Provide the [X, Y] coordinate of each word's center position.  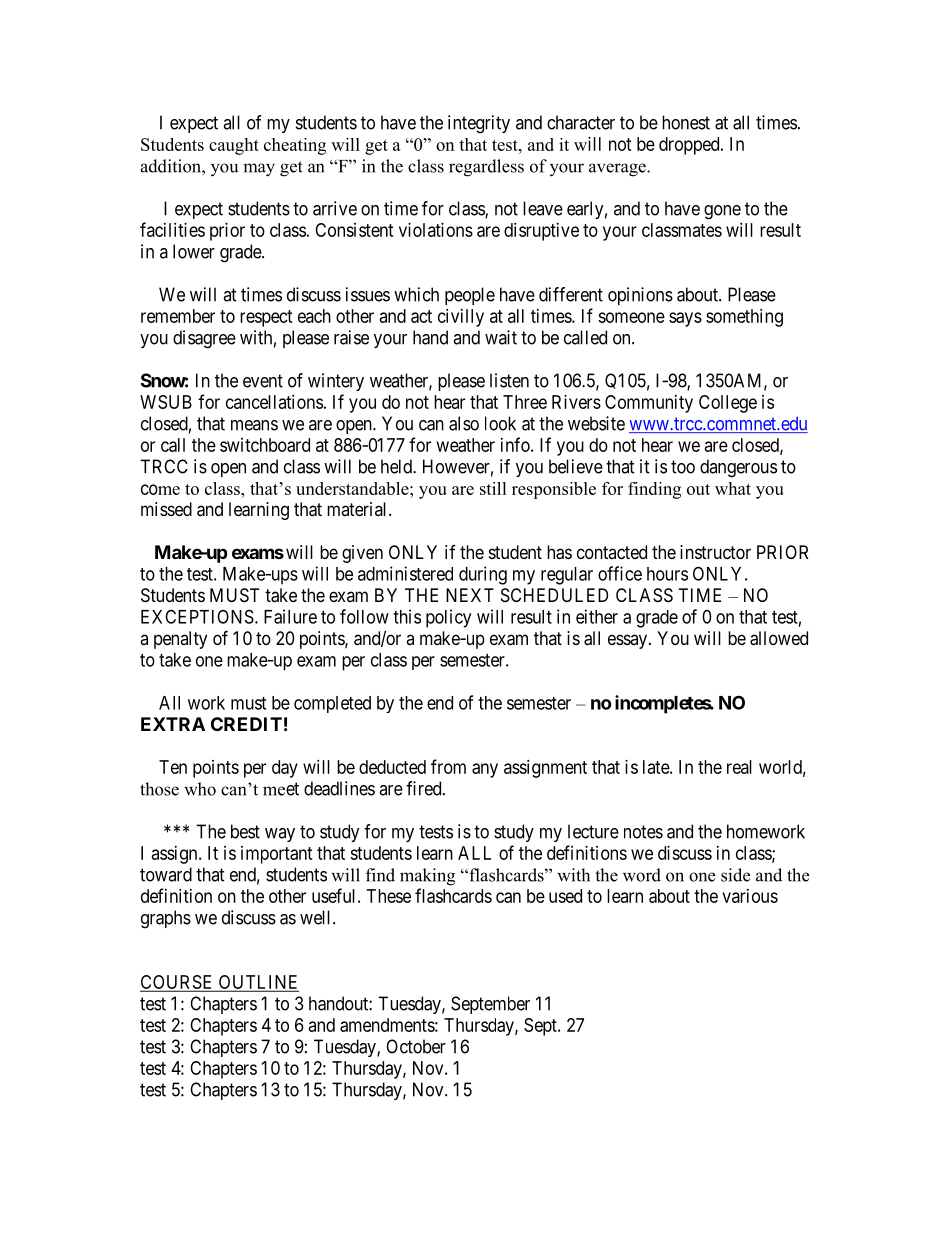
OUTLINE [257, 983]
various [750, 896]
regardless [486, 168]
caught [234, 146]
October [416, 1046]
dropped [690, 146]
